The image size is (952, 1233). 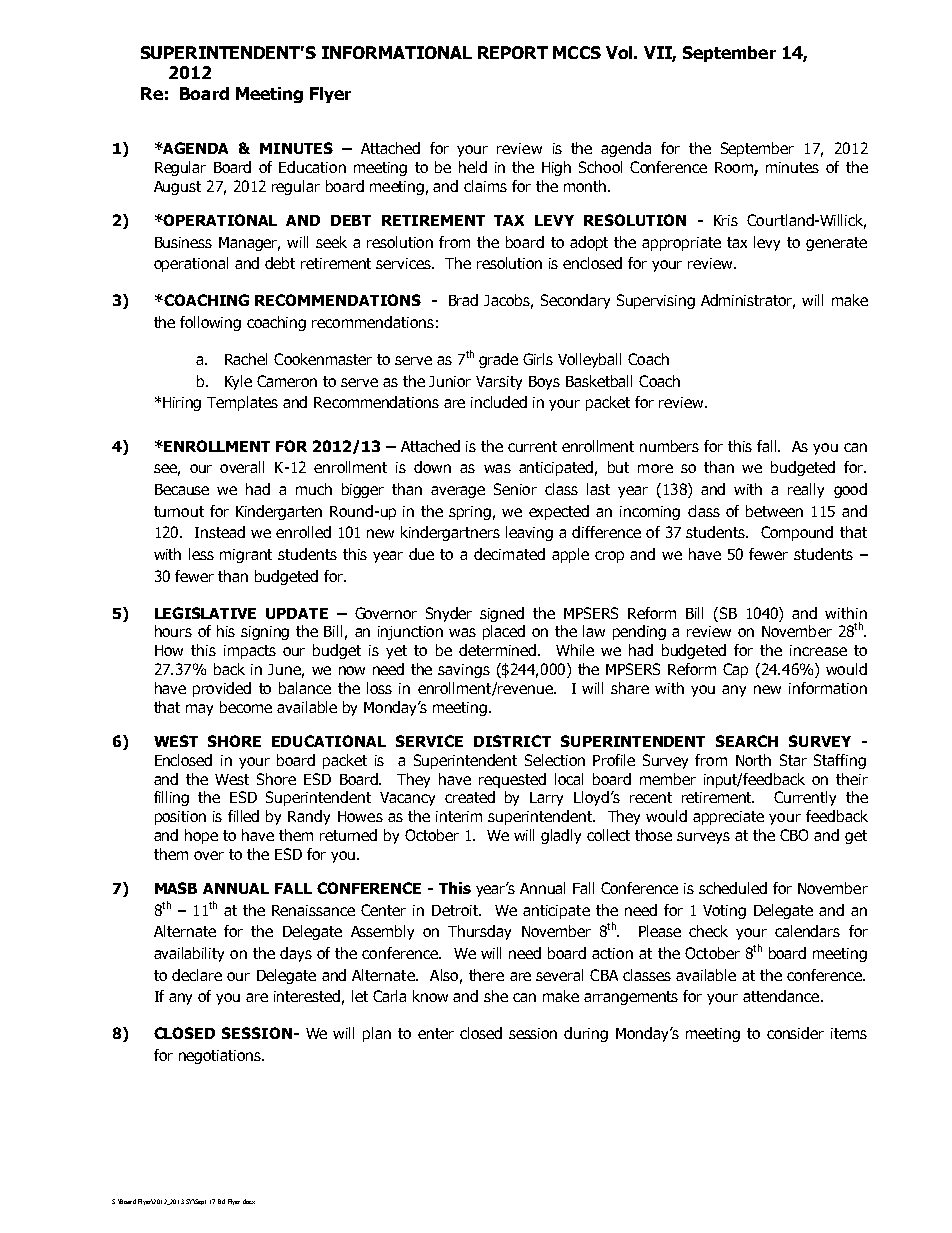 What do you see at coordinates (735, 169) in the screenshot?
I see `Room` at bounding box center [735, 169].
